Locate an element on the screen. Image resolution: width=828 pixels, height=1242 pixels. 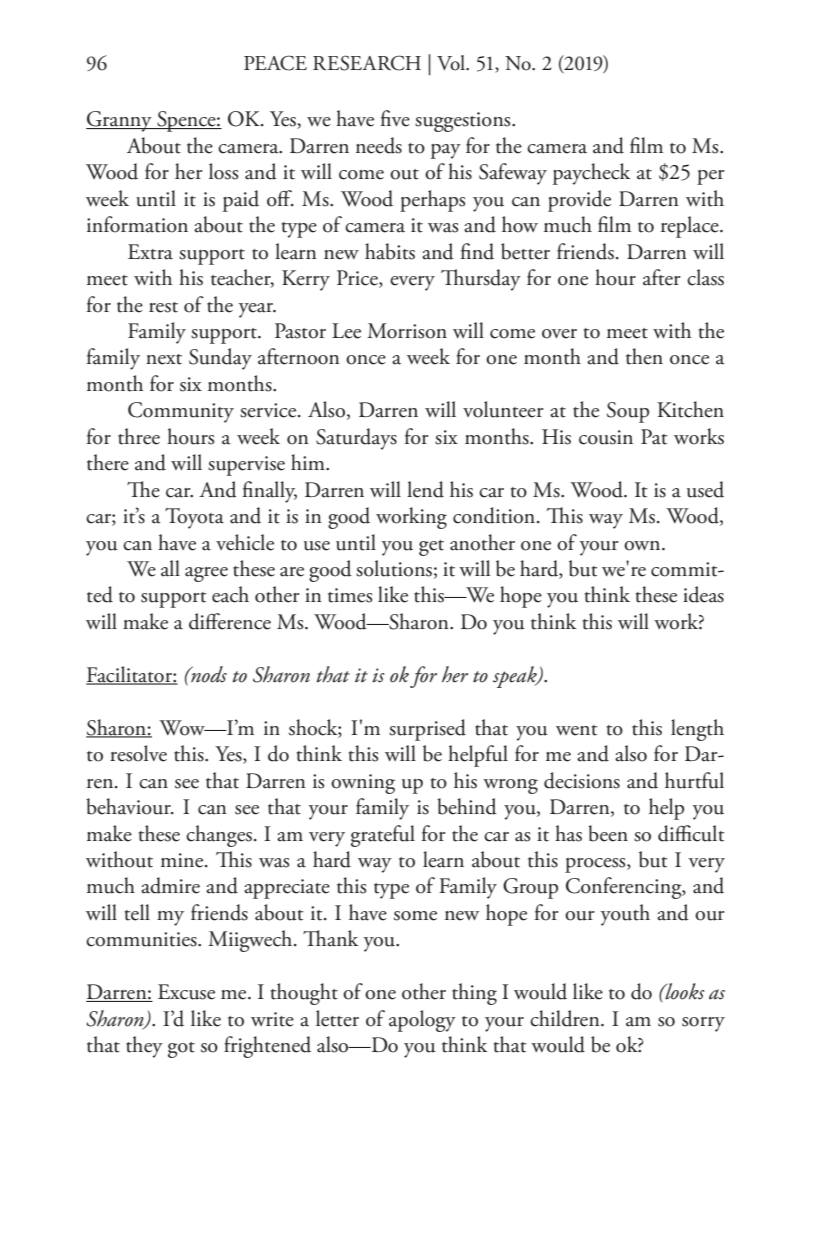
agree is located at coordinates (206, 574).
